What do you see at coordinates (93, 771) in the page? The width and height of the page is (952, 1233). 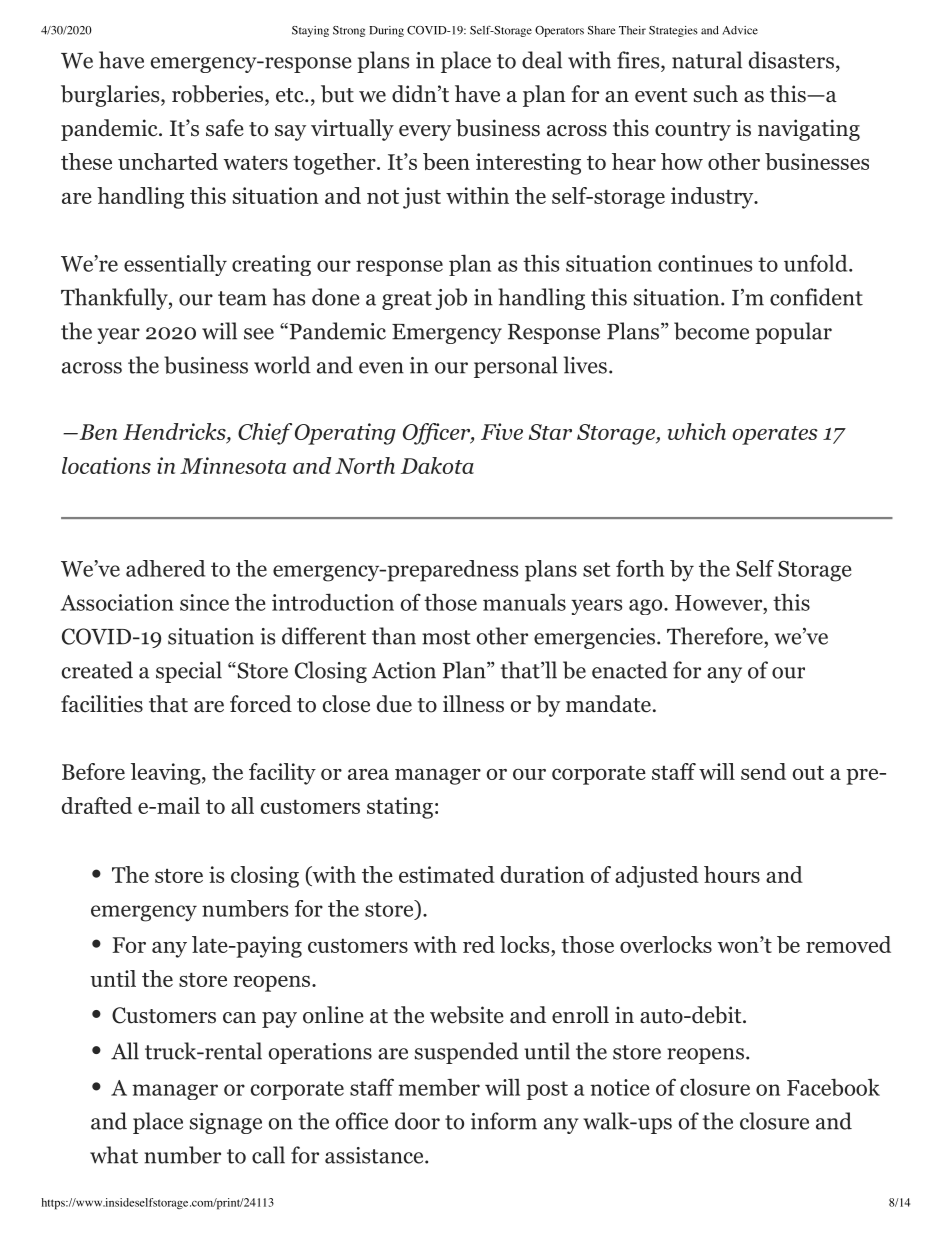 I see `Before` at bounding box center [93, 771].
